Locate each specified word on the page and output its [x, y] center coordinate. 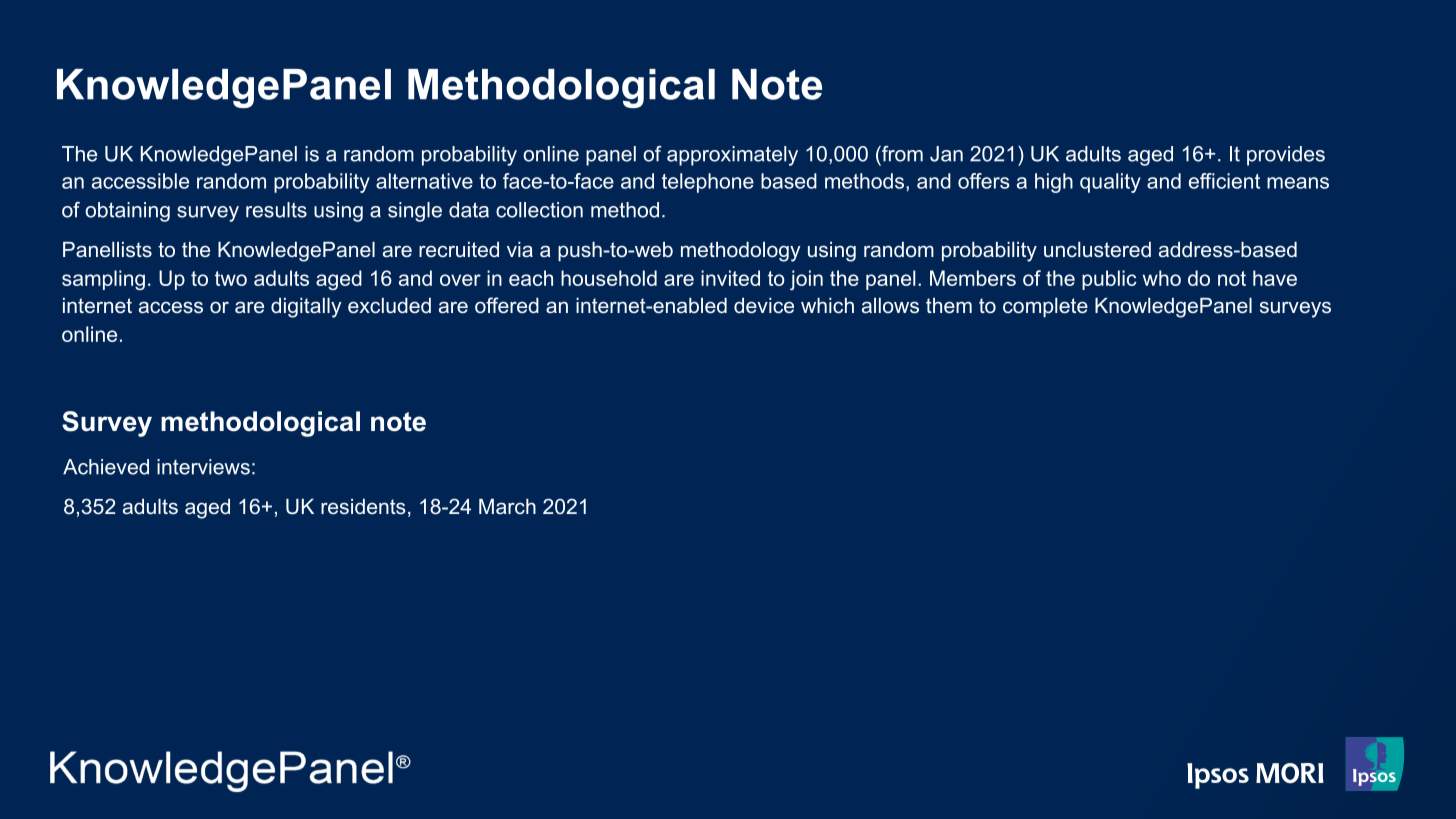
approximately [732, 156]
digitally [306, 308]
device [764, 306]
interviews [203, 467]
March [507, 506]
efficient [1224, 181]
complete [1045, 307]
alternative [424, 181]
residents [363, 507]
